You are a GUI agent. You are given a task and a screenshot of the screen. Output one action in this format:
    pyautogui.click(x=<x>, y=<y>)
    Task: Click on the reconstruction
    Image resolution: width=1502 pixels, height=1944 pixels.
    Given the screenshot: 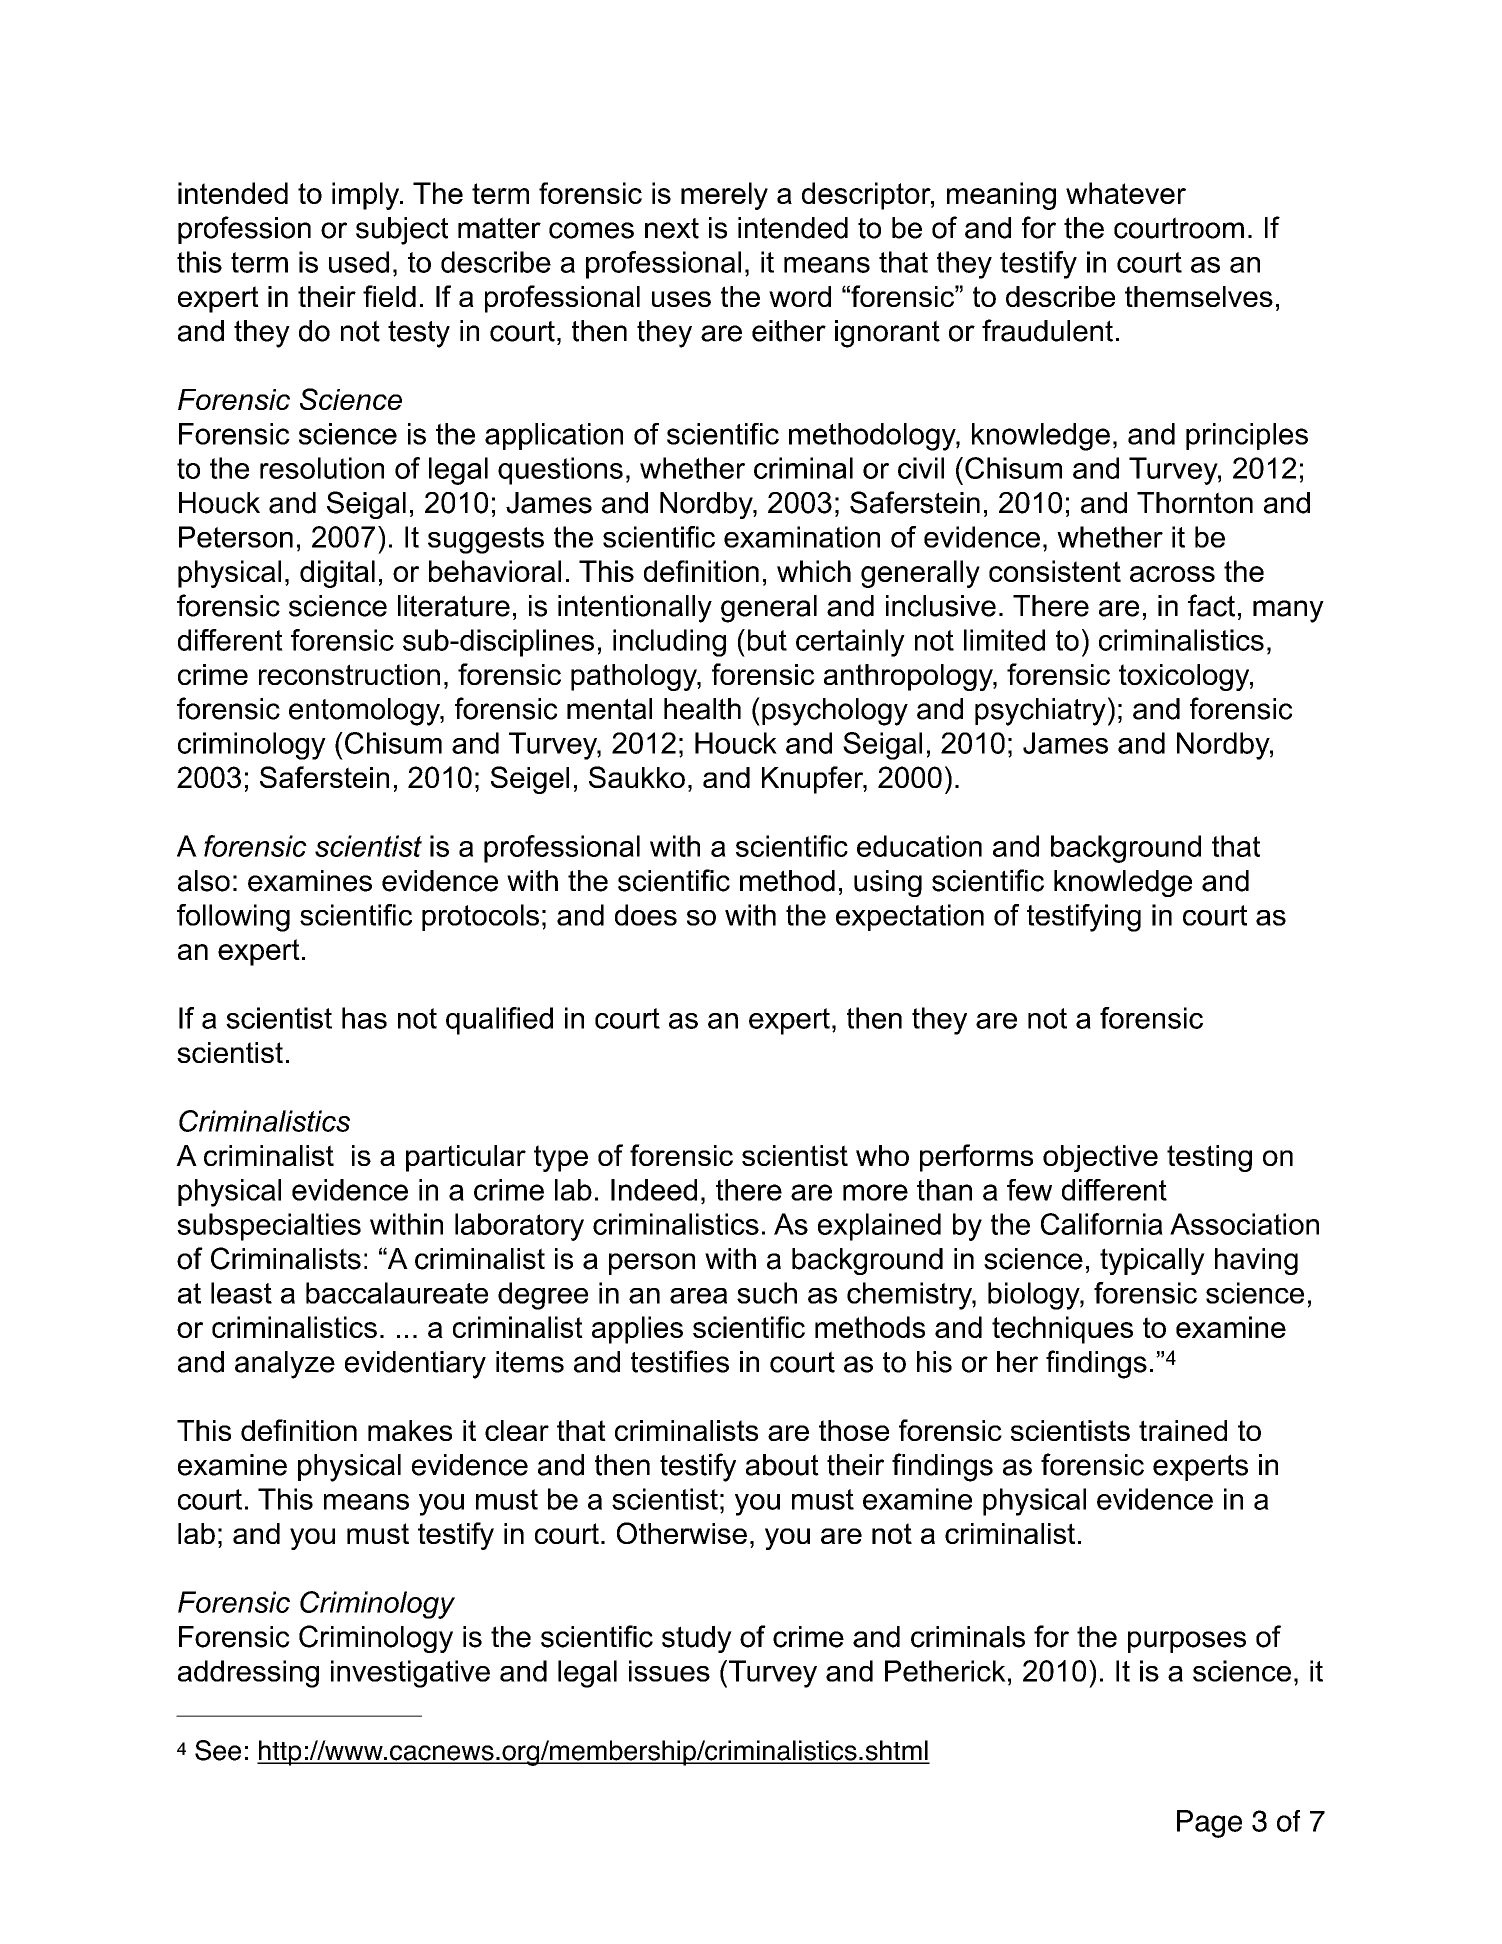 What is the action you would take?
    pyautogui.click(x=349, y=674)
